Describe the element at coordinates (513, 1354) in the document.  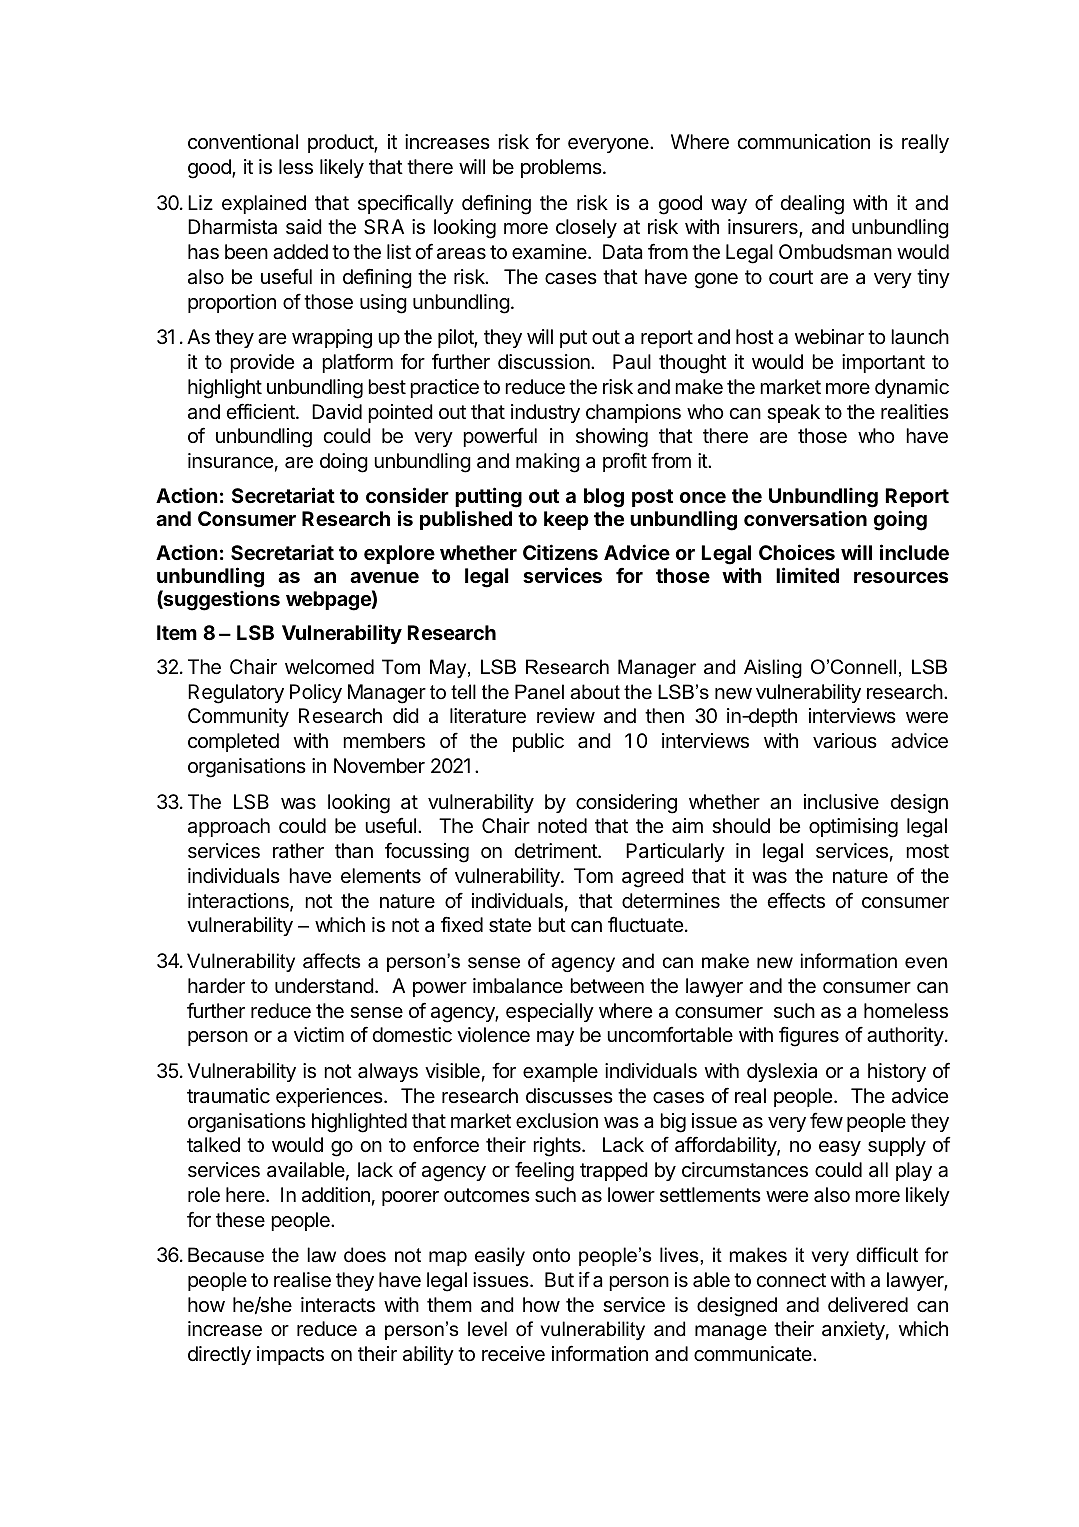
I see `receive` at that location.
